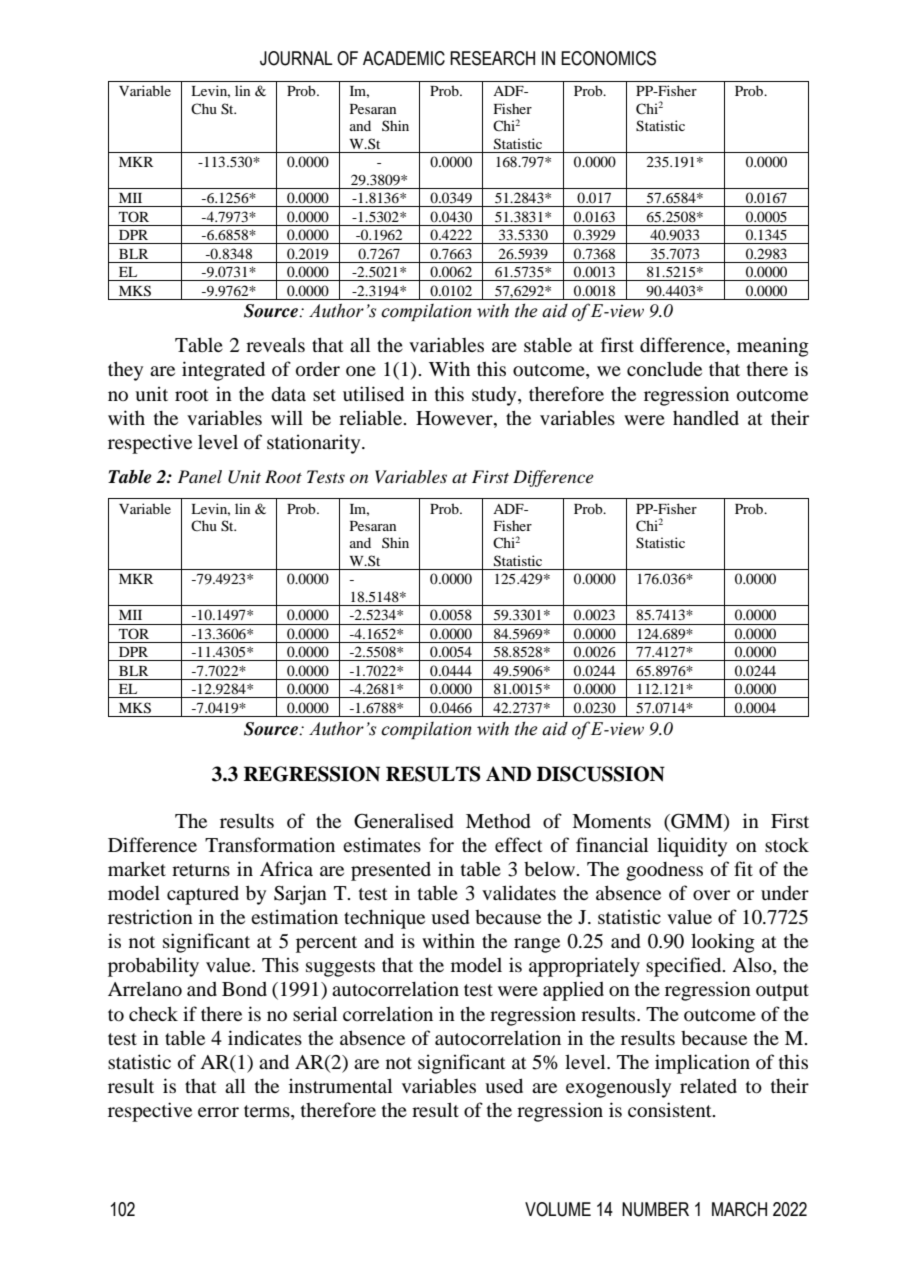  Describe the element at coordinates (706, 417) in the document. I see `handled` at that location.
